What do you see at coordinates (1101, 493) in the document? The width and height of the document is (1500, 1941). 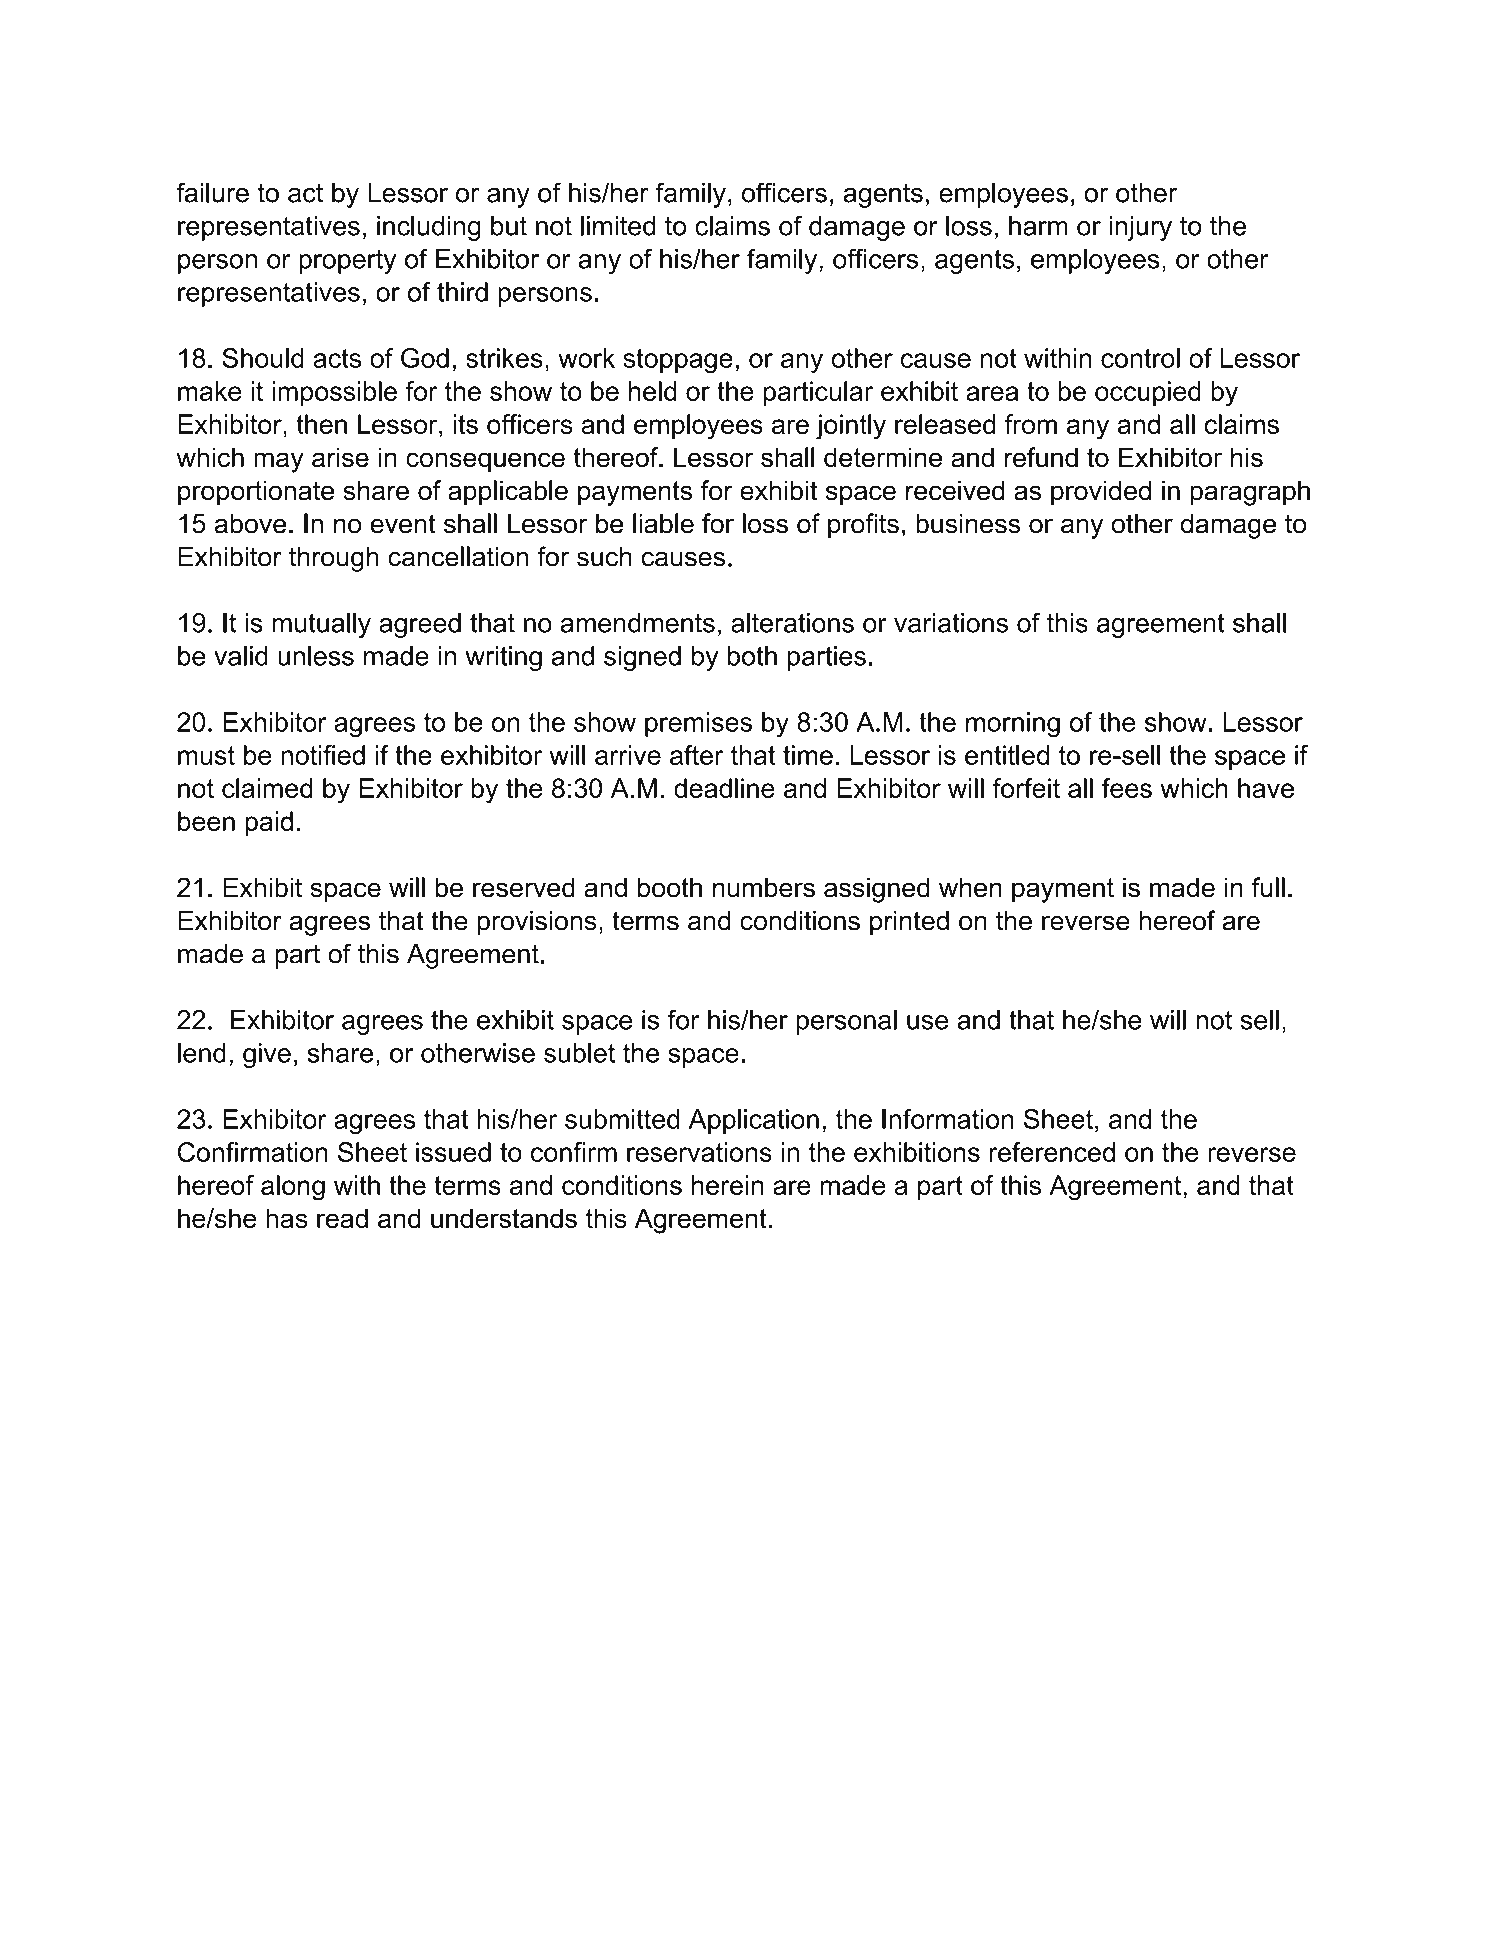 I see `provided` at bounding box center [1101, 493].
